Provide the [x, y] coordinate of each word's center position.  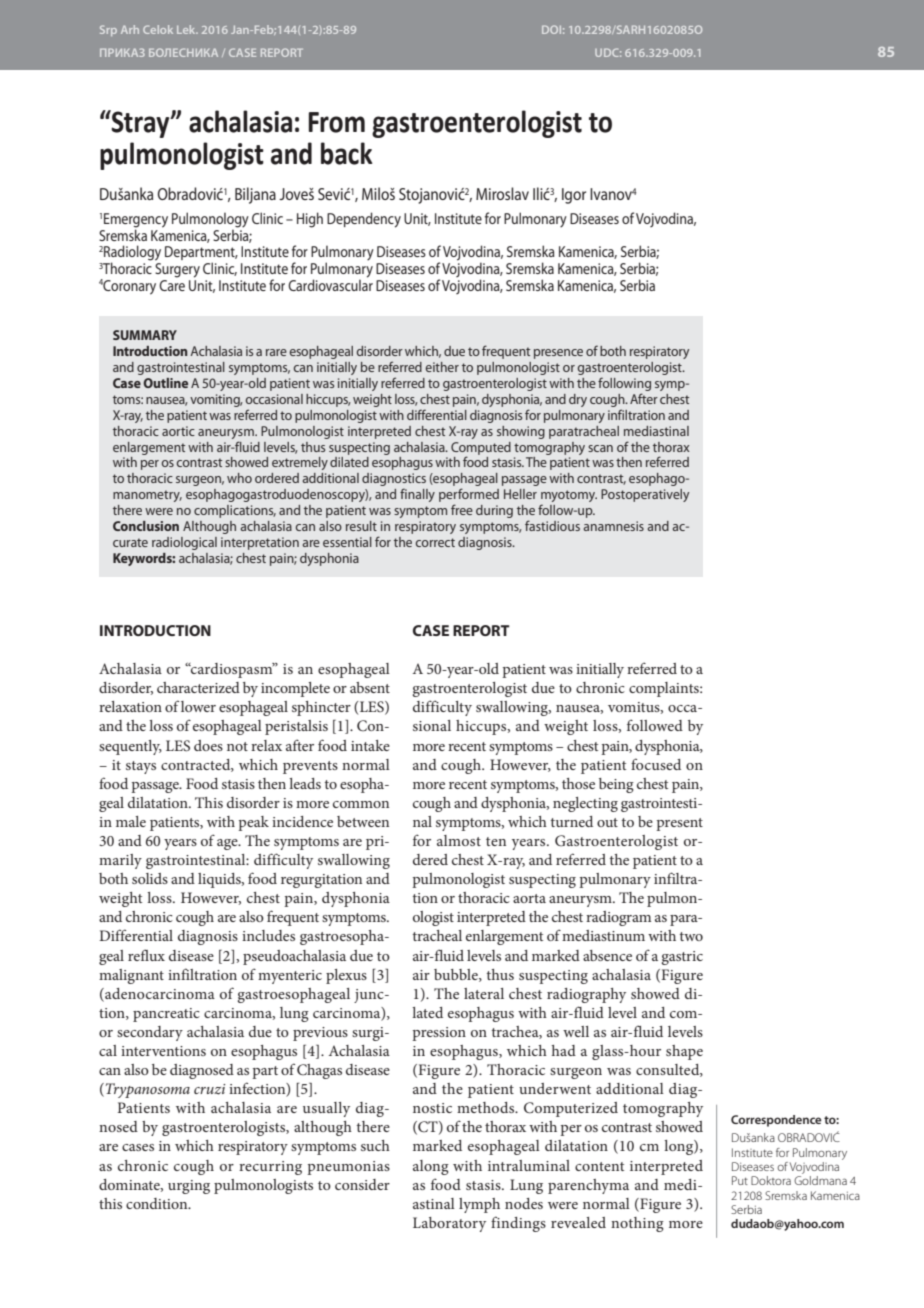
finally [417, 495]
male [131, 821]
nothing [637, 1224]
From [337, 122]
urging [189, 1187]
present [679, 824]
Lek [187, 29]
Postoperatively [645, 495]
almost [459, 840]
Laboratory [449, 1224]
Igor [574, 196]
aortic [178, 431]
